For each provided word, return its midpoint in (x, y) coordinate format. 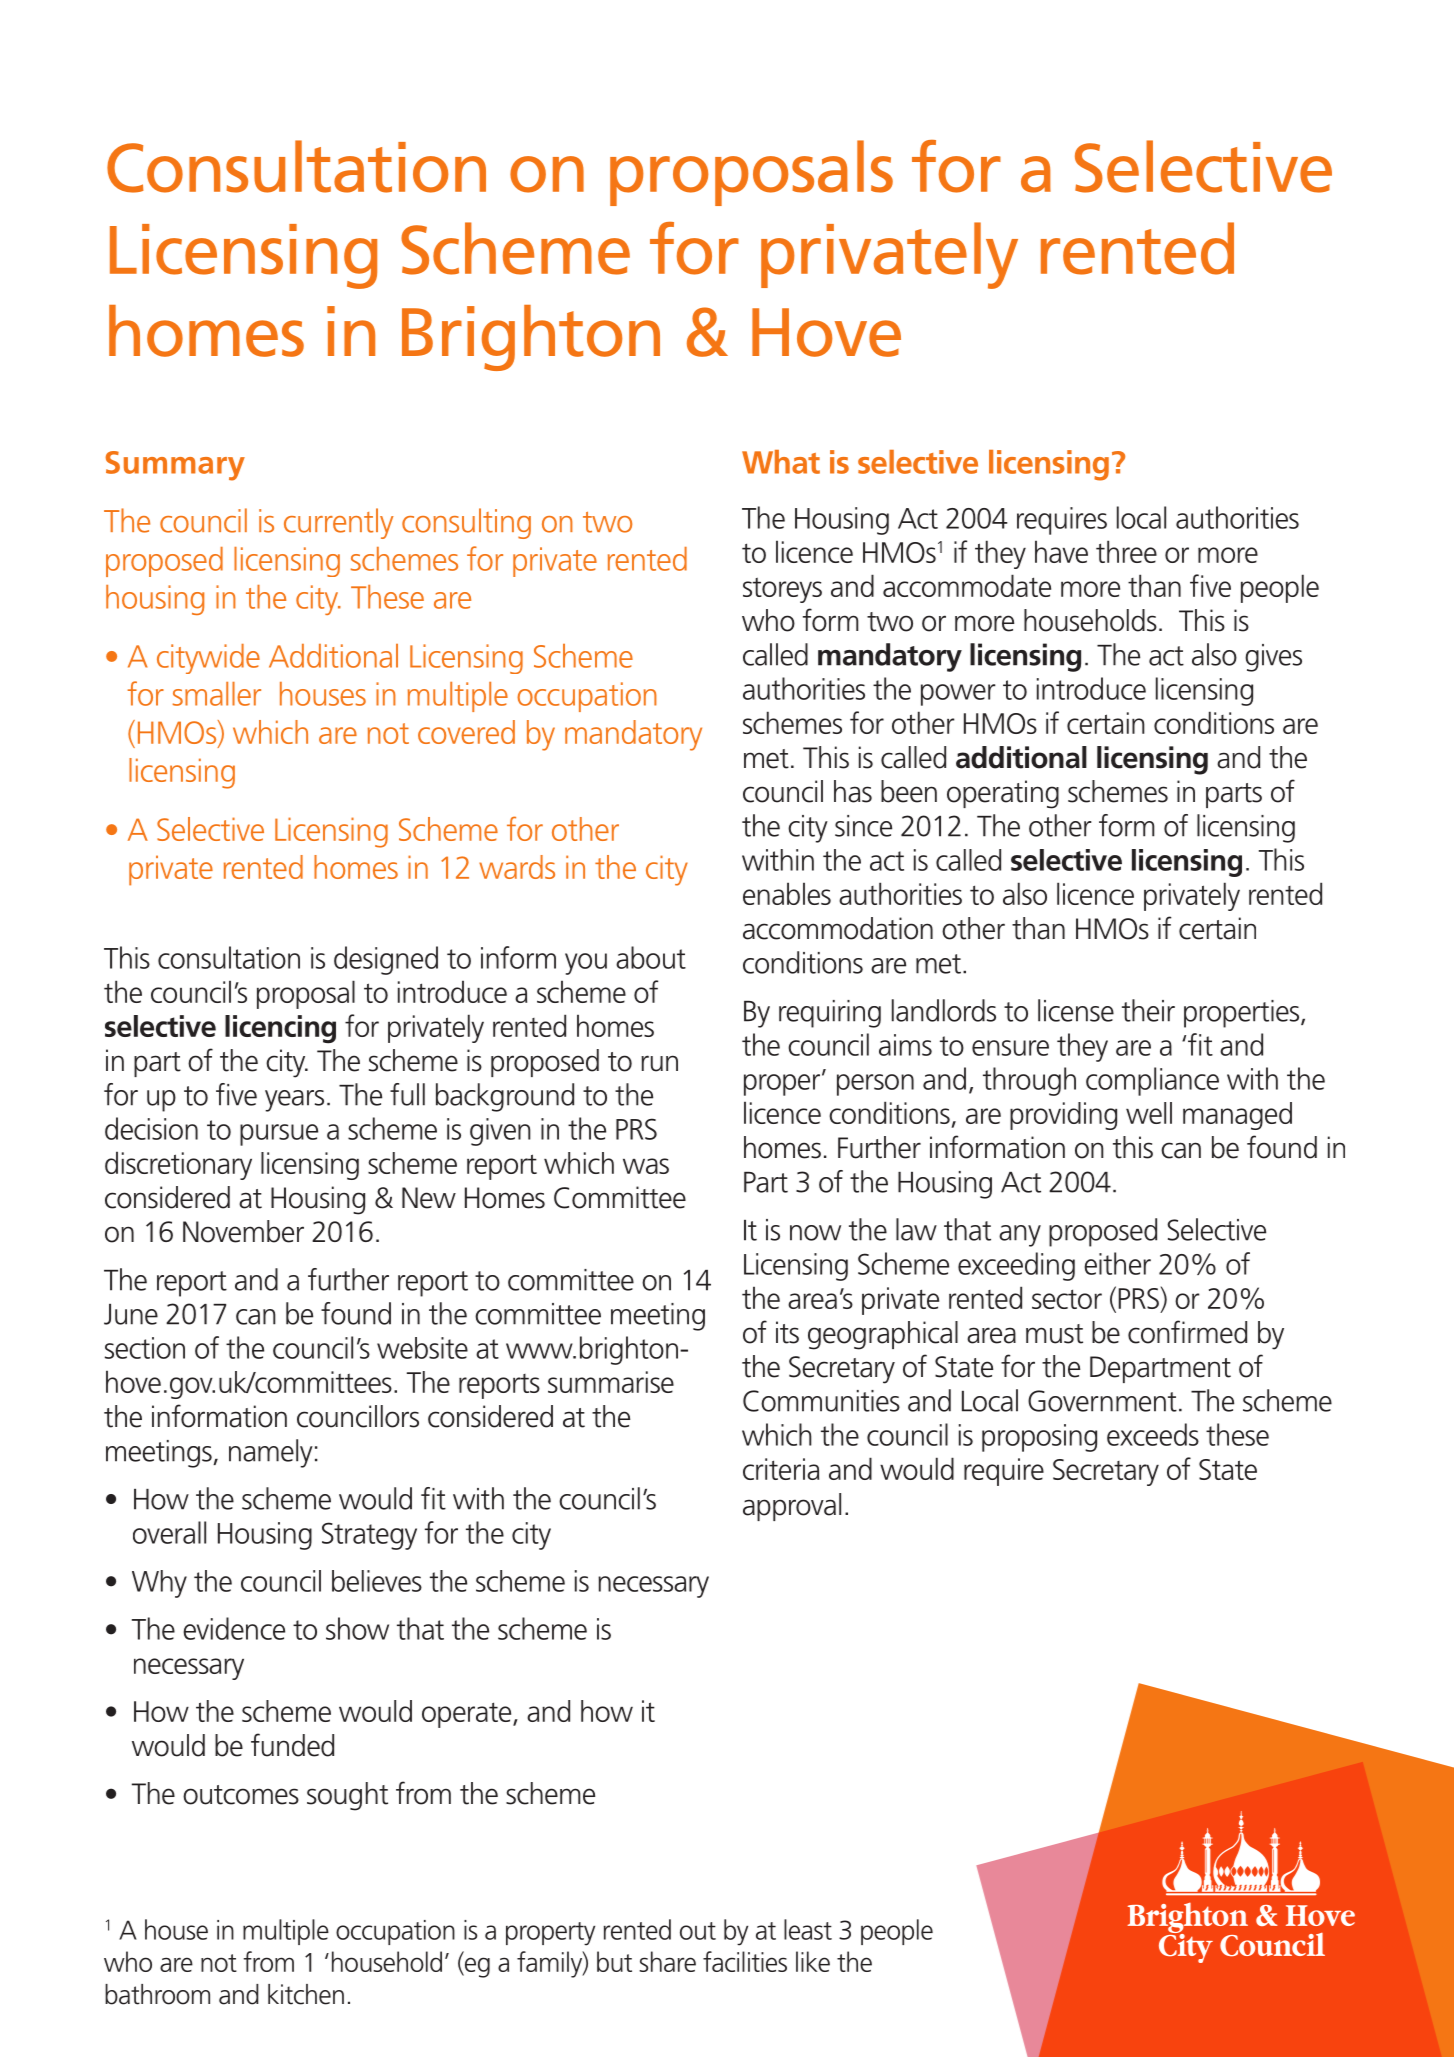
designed (386, 960)
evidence (234, 1628)
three (1126, 551)
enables (787, 893)
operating (1003, 794)
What (781, 462)
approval (792, 1507)
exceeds (1153, 1434)
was (646, 1166)
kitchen (306, 1994)
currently (338, 523)
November (243, 1231)
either (1117, 1263)
